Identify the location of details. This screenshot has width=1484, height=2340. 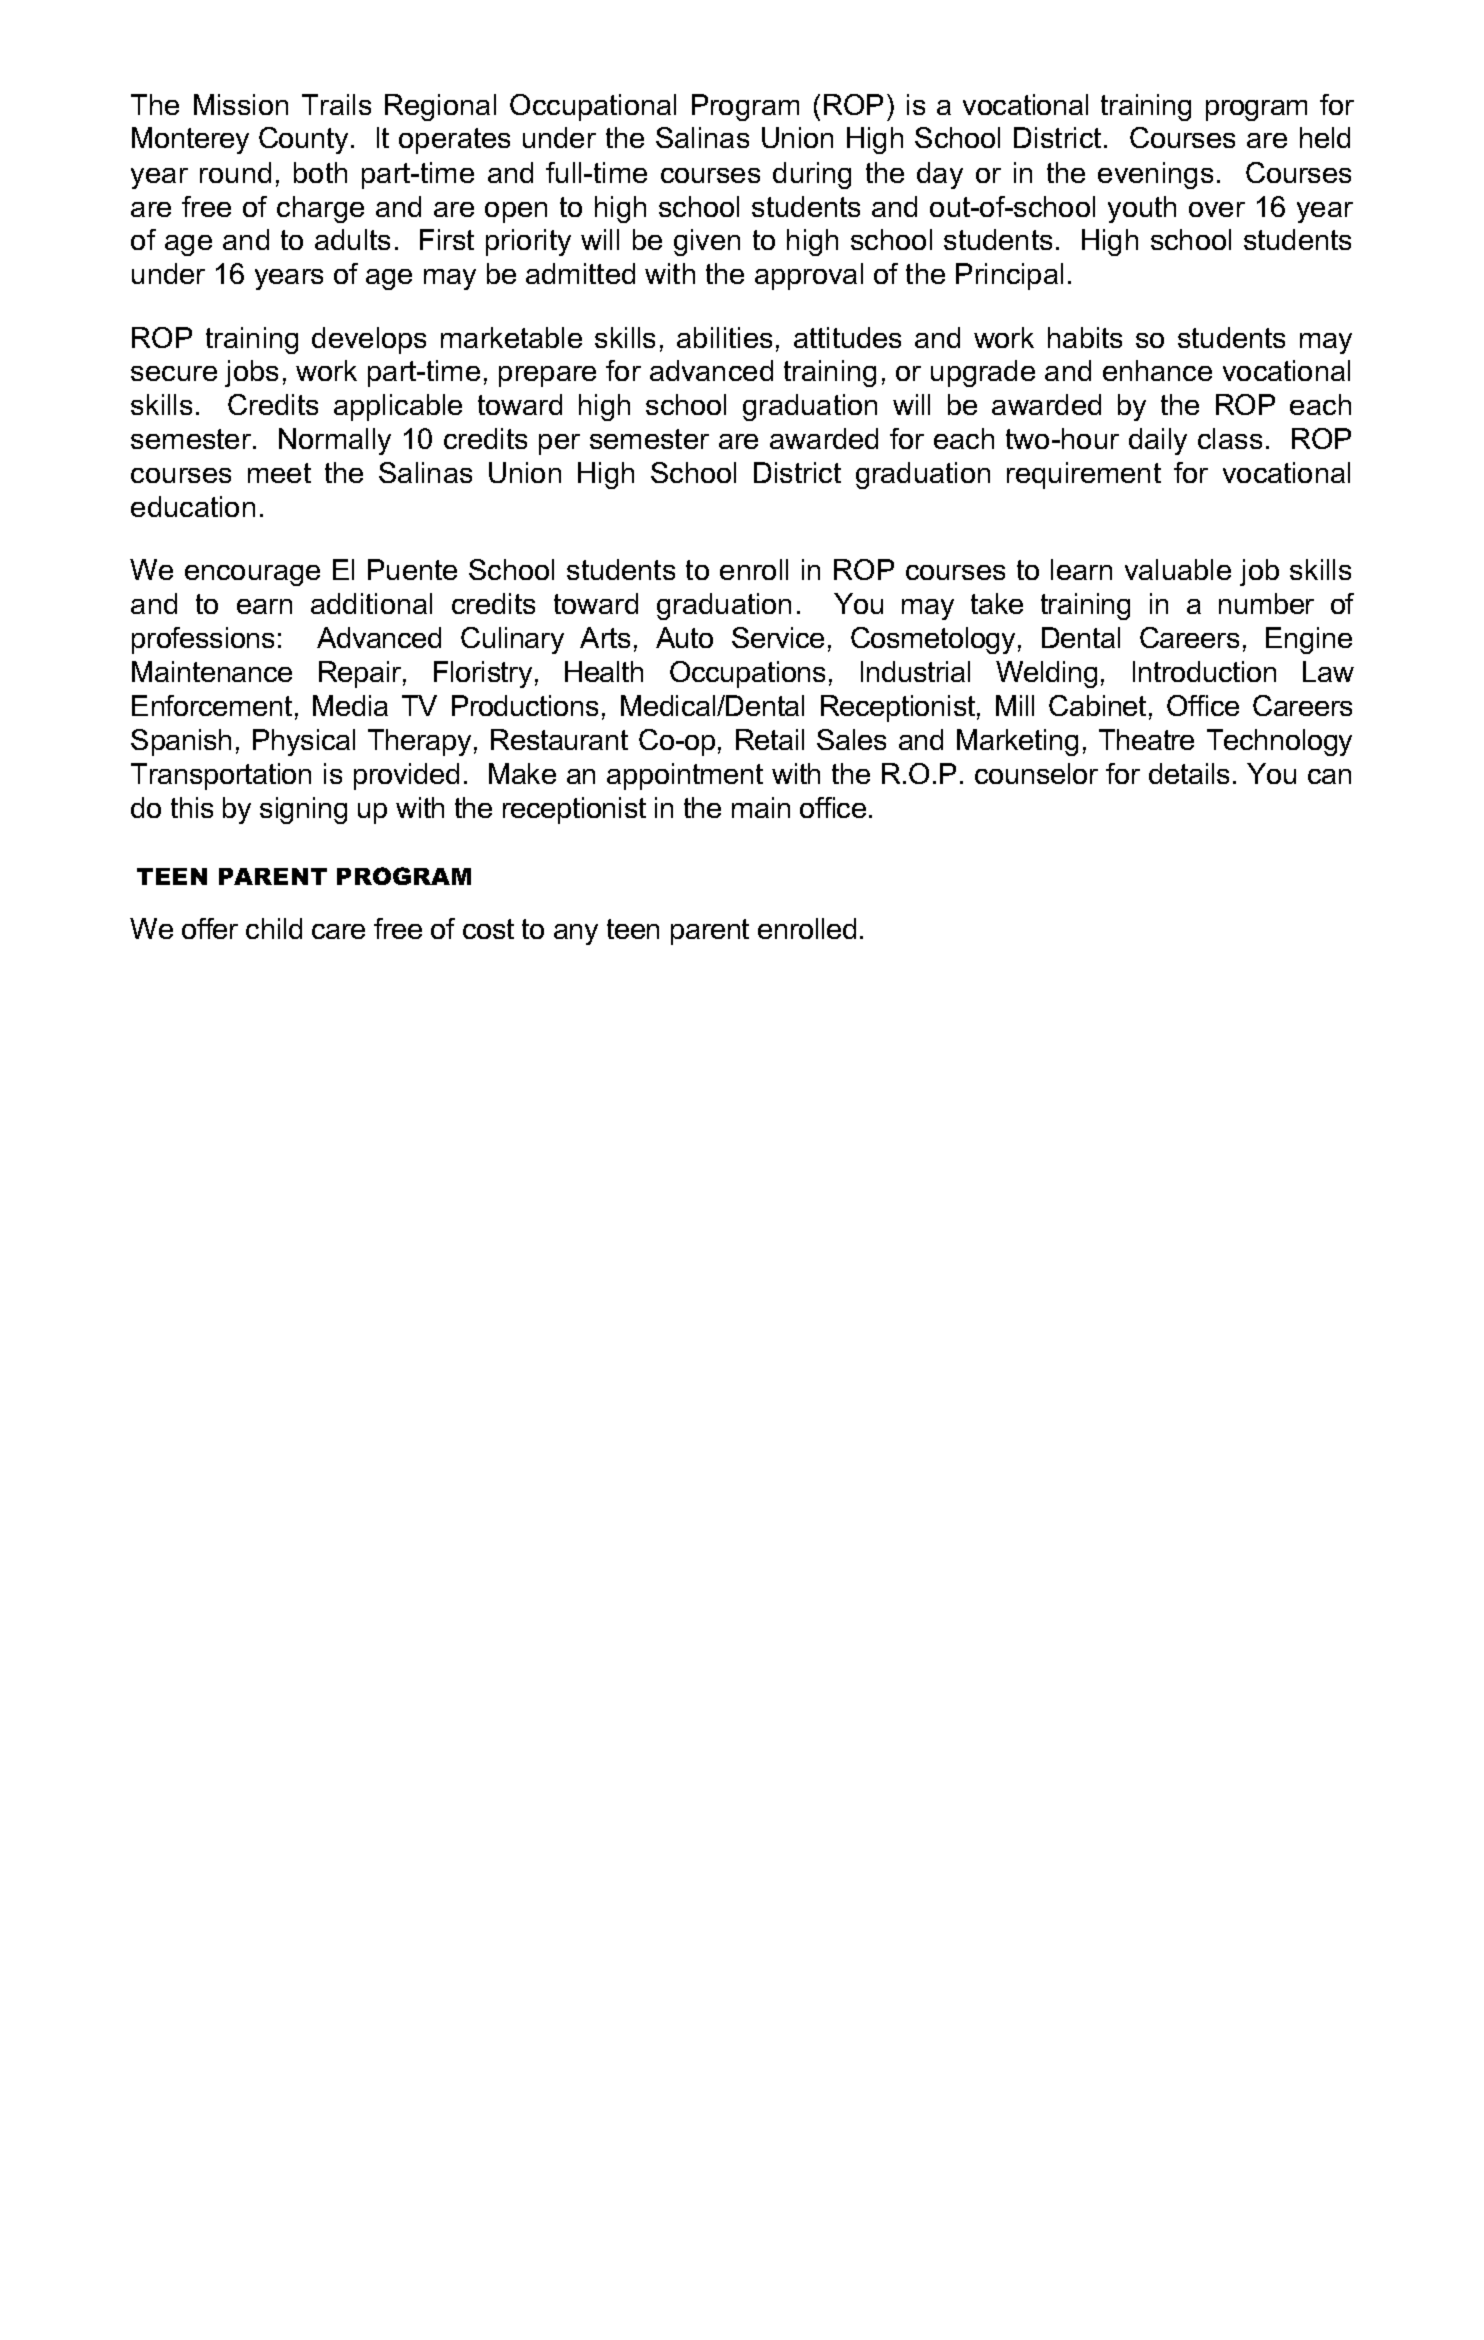
(1189, 773).
